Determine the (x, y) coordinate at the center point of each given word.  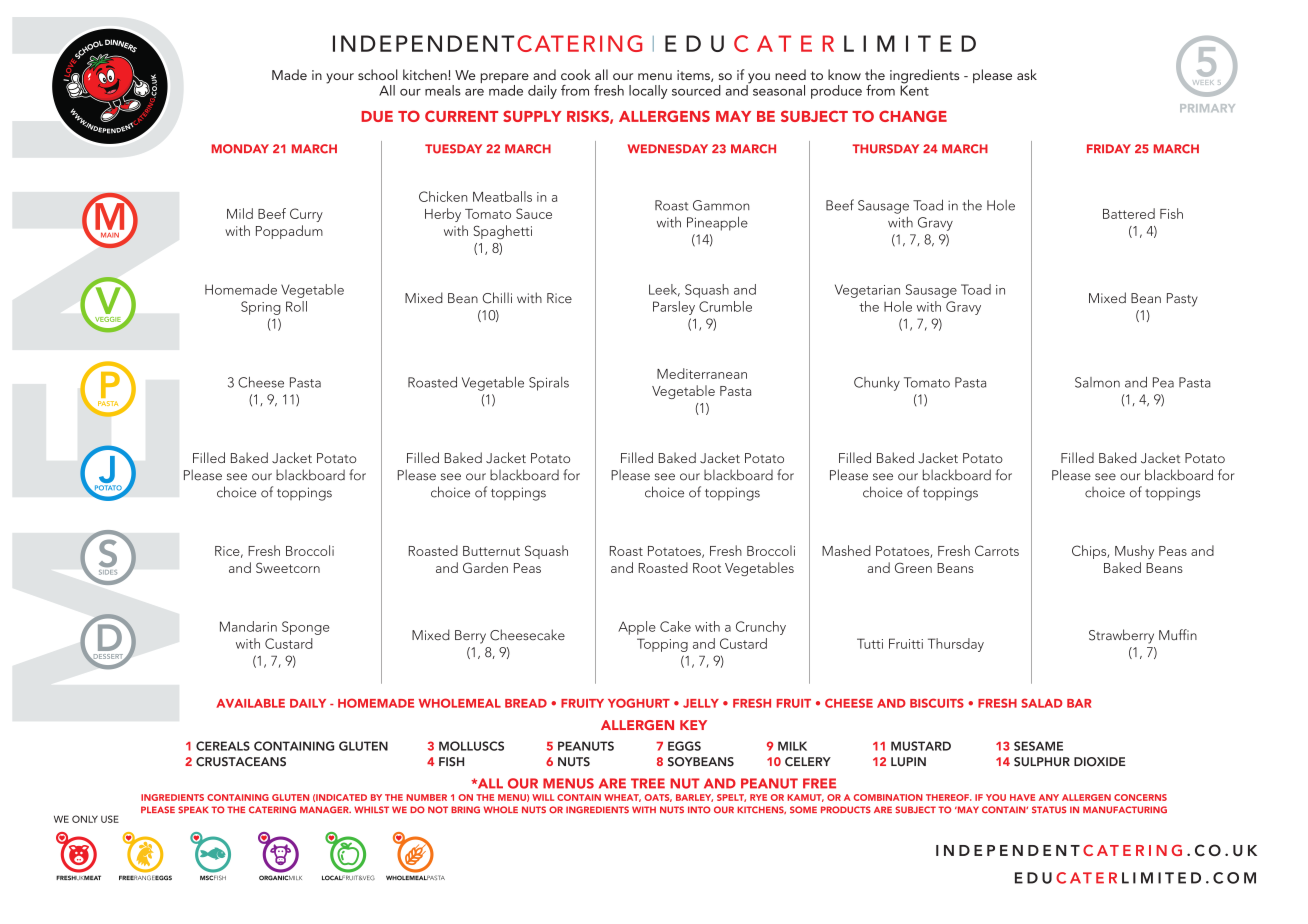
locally (648, 92)
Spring (261, 308)
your (340, 78)
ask (1027, 74)
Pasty (1182, 300)
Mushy (1134, 552)
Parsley (674, 308)
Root (707, 568)
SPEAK (193, 810)
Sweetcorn (288, 567)
